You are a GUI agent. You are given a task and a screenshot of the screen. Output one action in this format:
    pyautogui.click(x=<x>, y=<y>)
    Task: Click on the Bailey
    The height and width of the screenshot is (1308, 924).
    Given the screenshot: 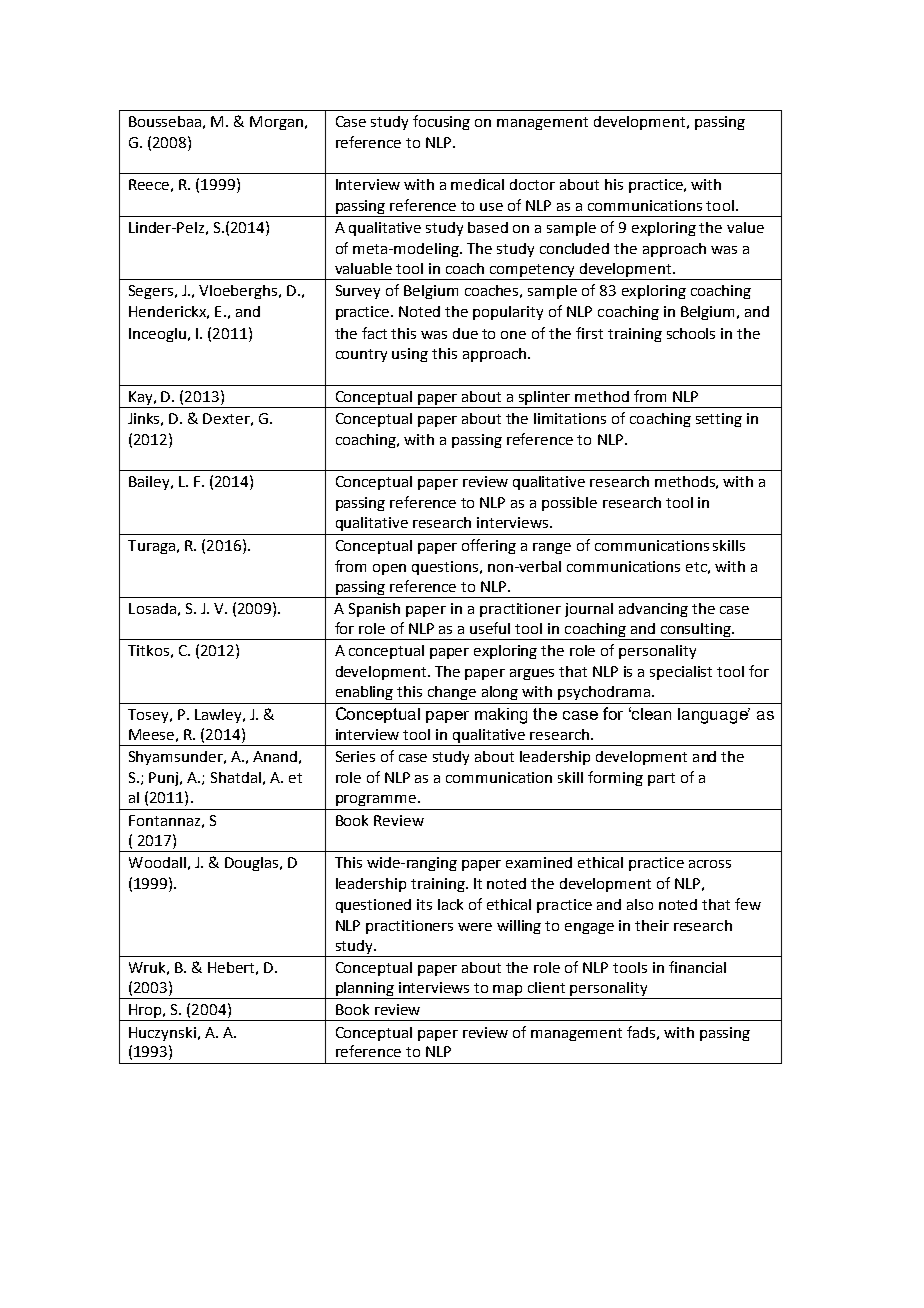 What is the action you would take?
    pyautogui.click(x=150, y=483)
